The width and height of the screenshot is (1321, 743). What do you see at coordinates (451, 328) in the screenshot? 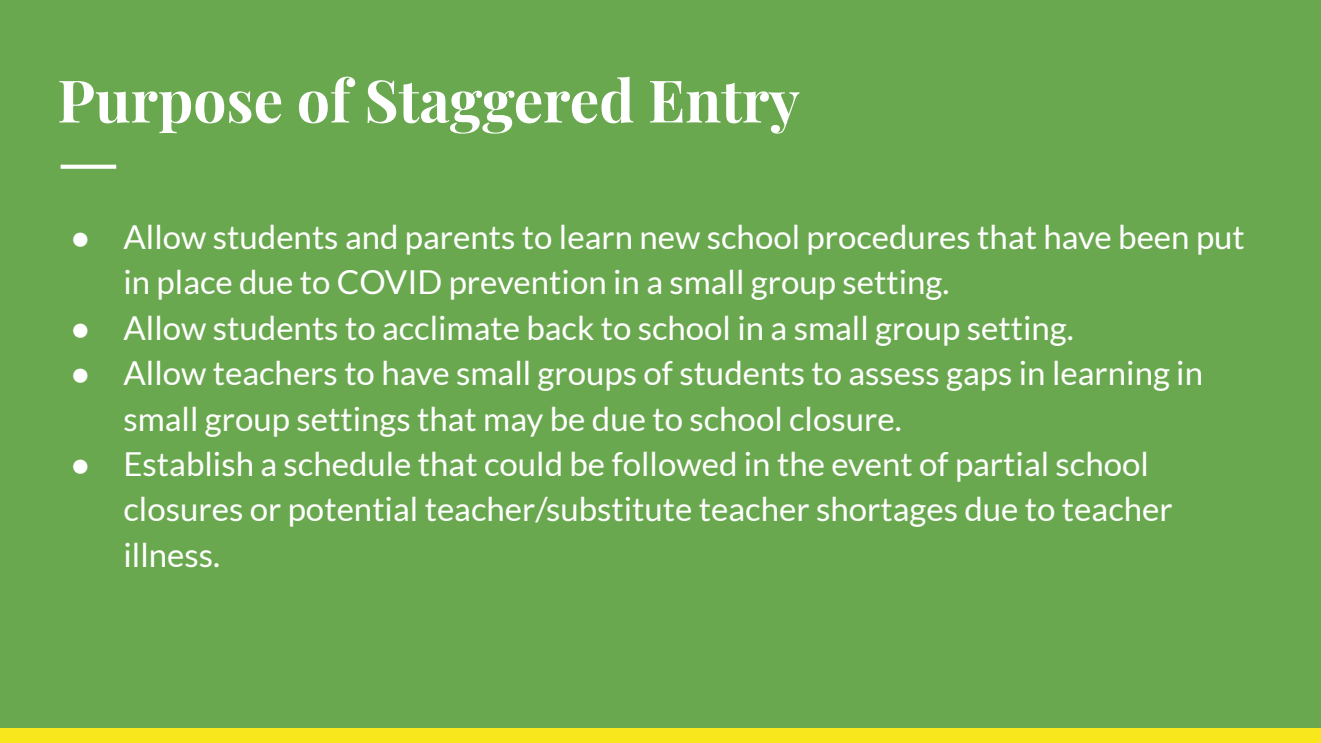
I see `acclimate` at bounding box center [451, 328].
